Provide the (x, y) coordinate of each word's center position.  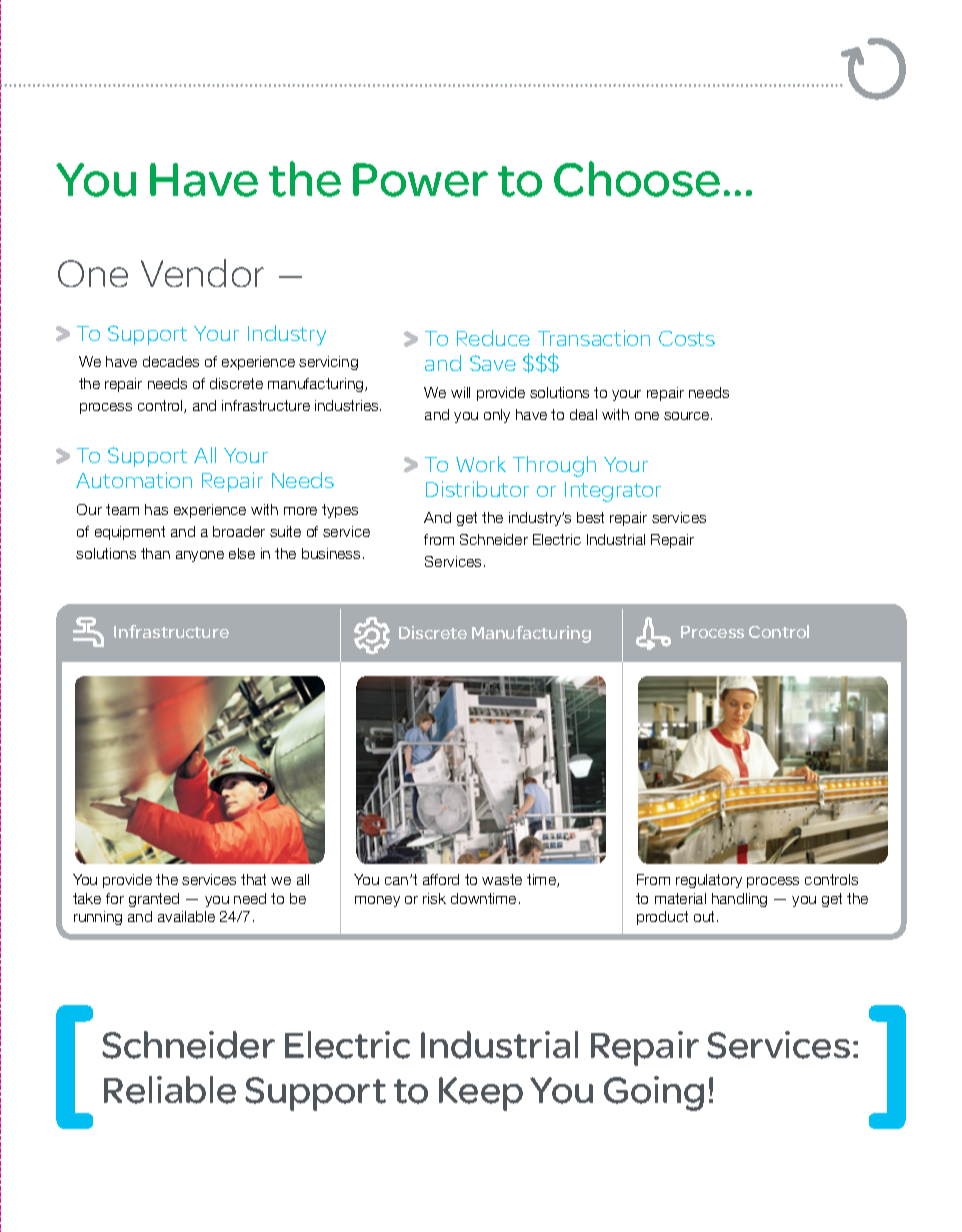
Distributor (477, 489)
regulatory (709, 881)
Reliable (170, 1090)
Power (420, 180)
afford (441, 879)
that (253, 879)
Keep (481, 1094)
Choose (637, 179)
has (156, 509)
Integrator (613, 492)
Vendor (202, 273)
